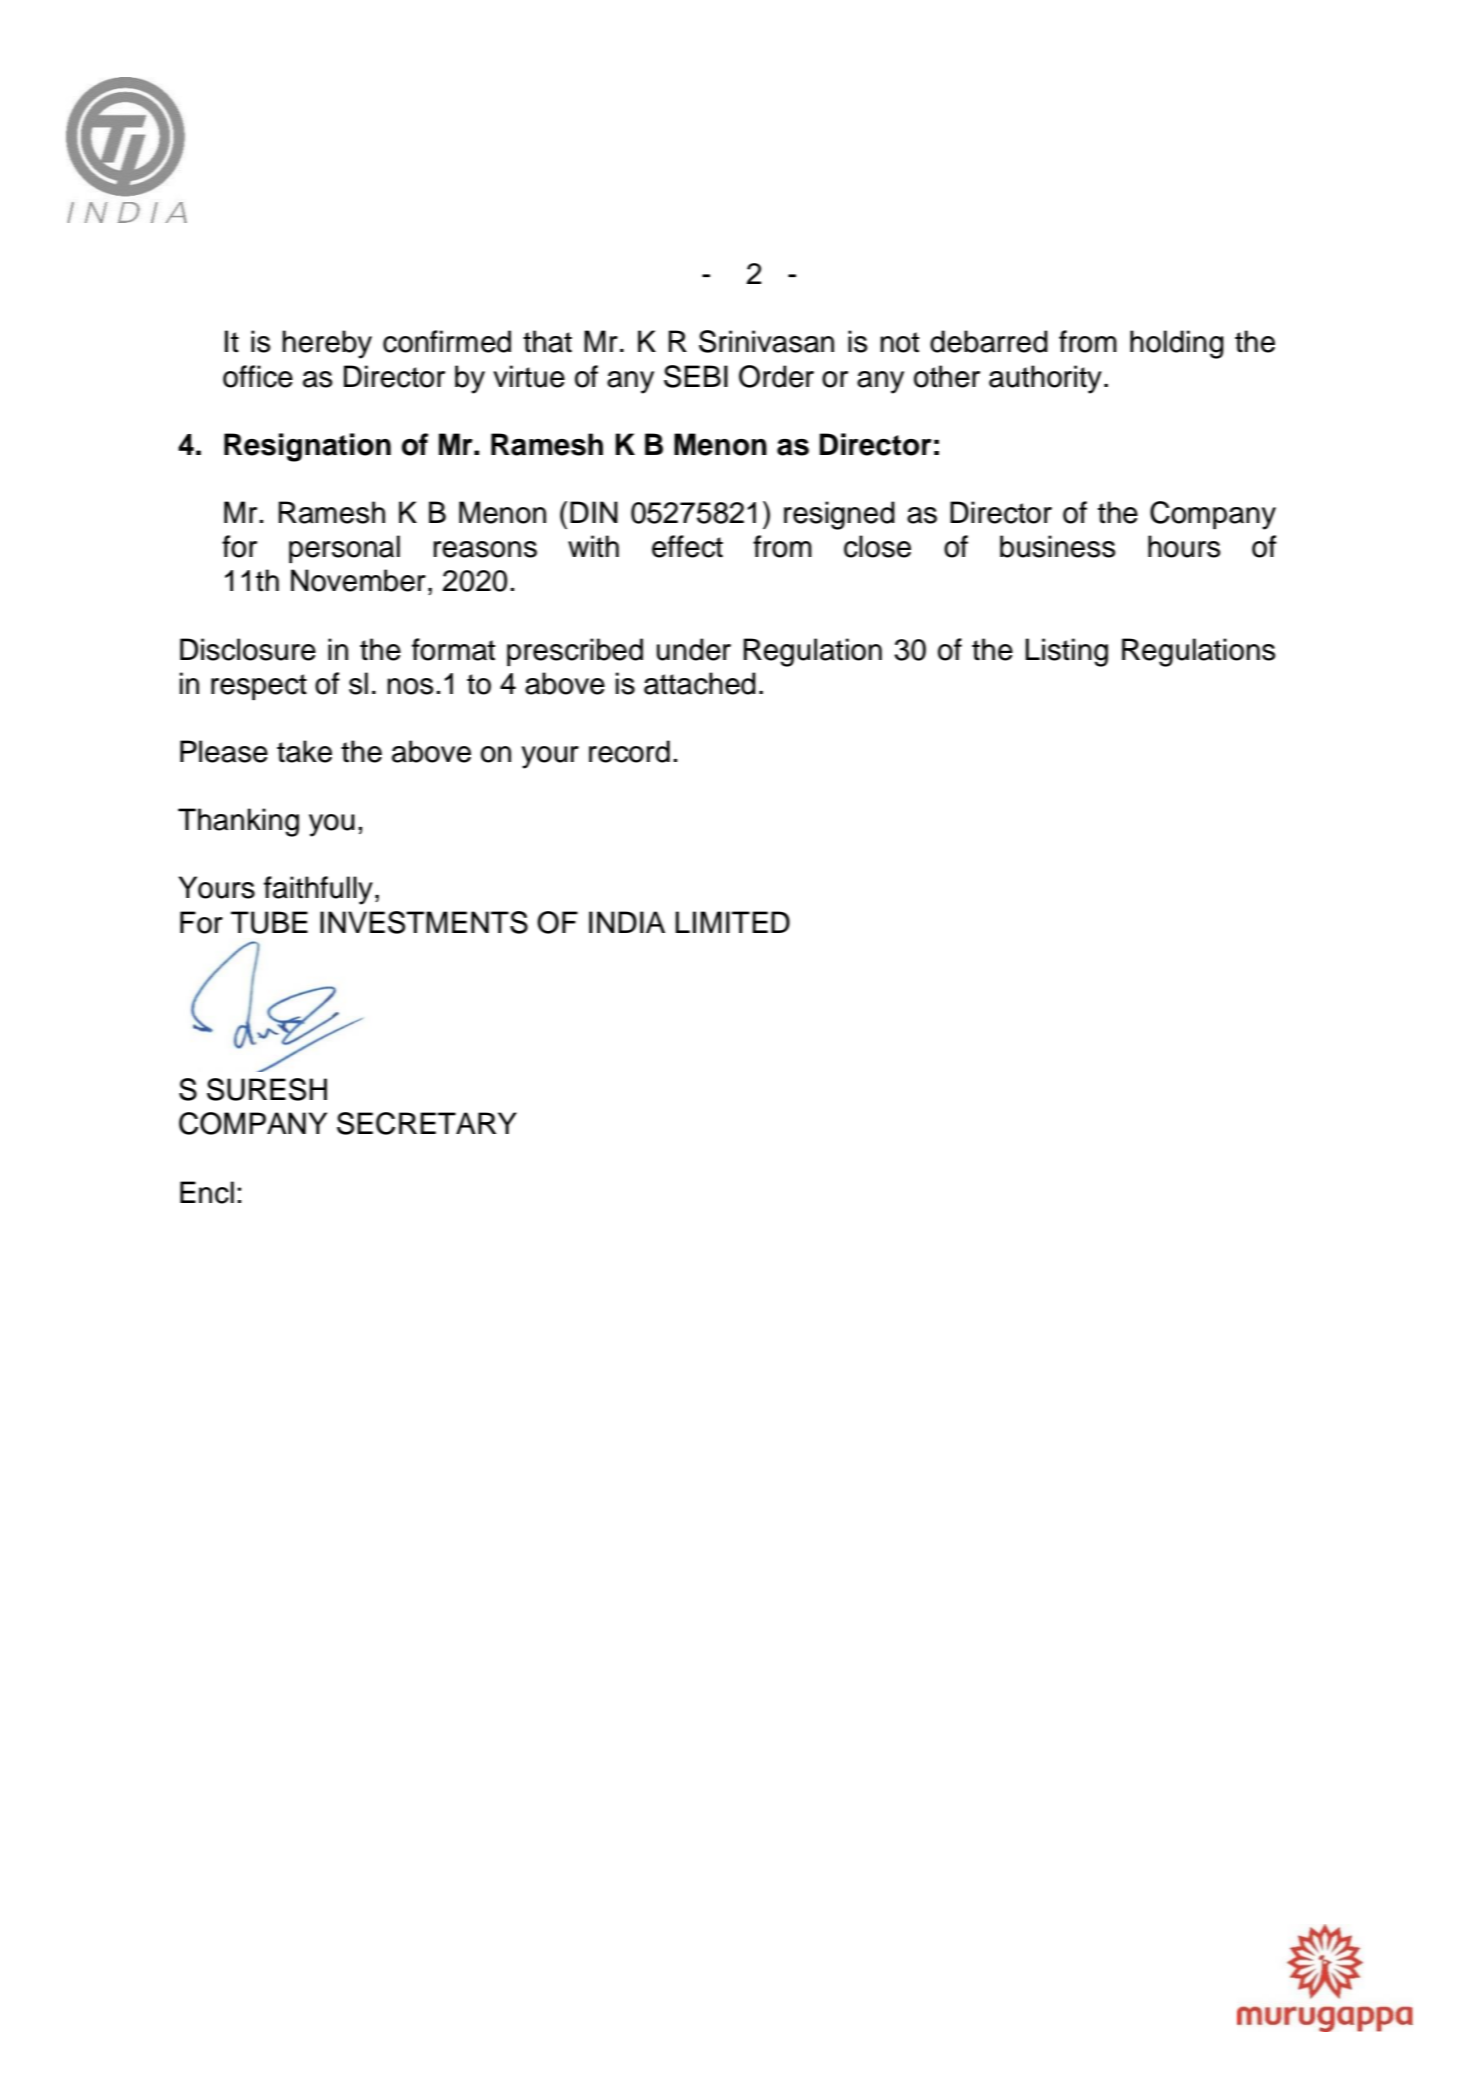 The image size is (1472, 2080). What do you see at coordinates (1057, 546) in the screenshot?
I see `business` at bounding box center [1057, 546].
